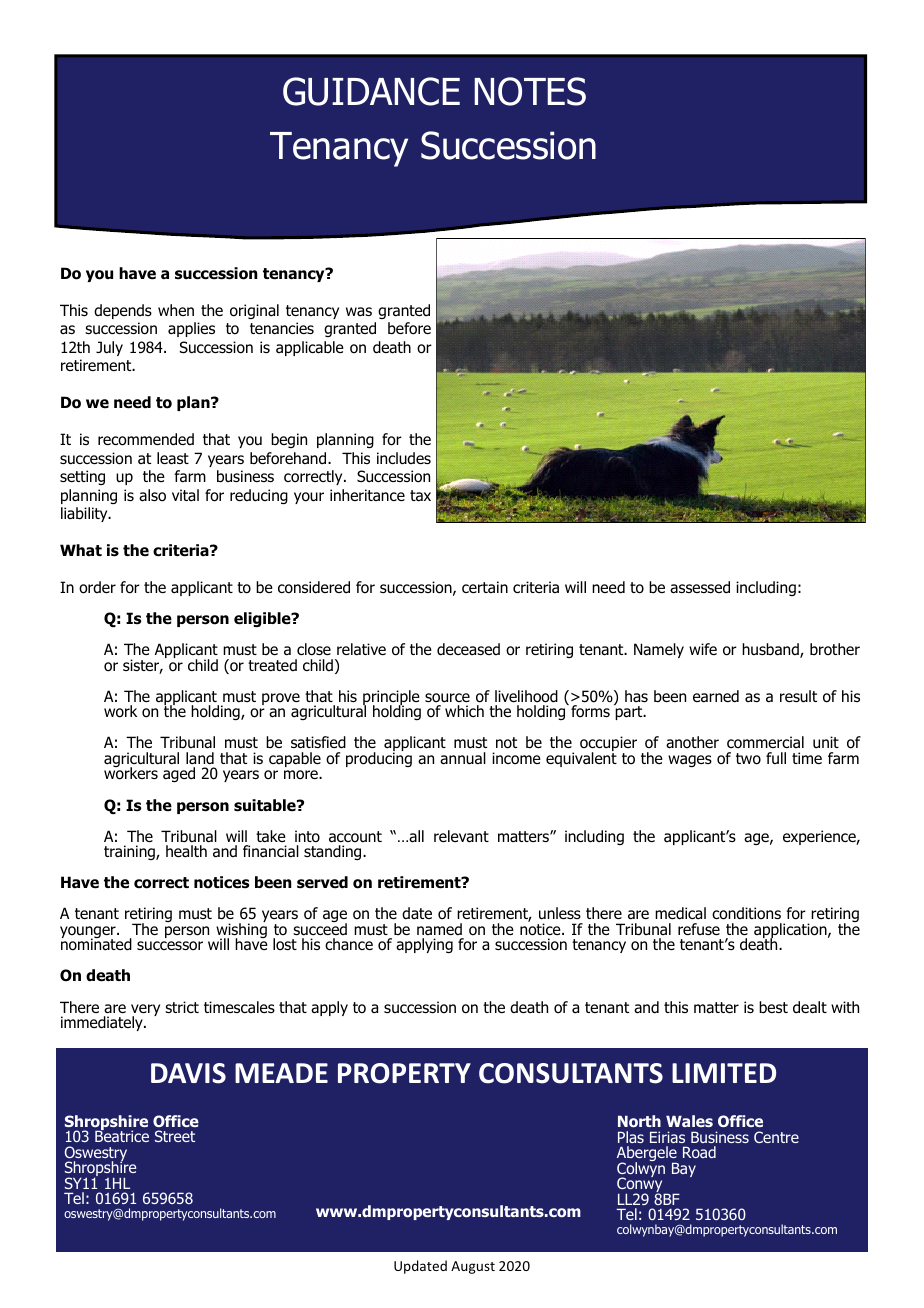  Describe the element at coordinates (371, 91) in the image. I see `GUIDANCE` at that location.
